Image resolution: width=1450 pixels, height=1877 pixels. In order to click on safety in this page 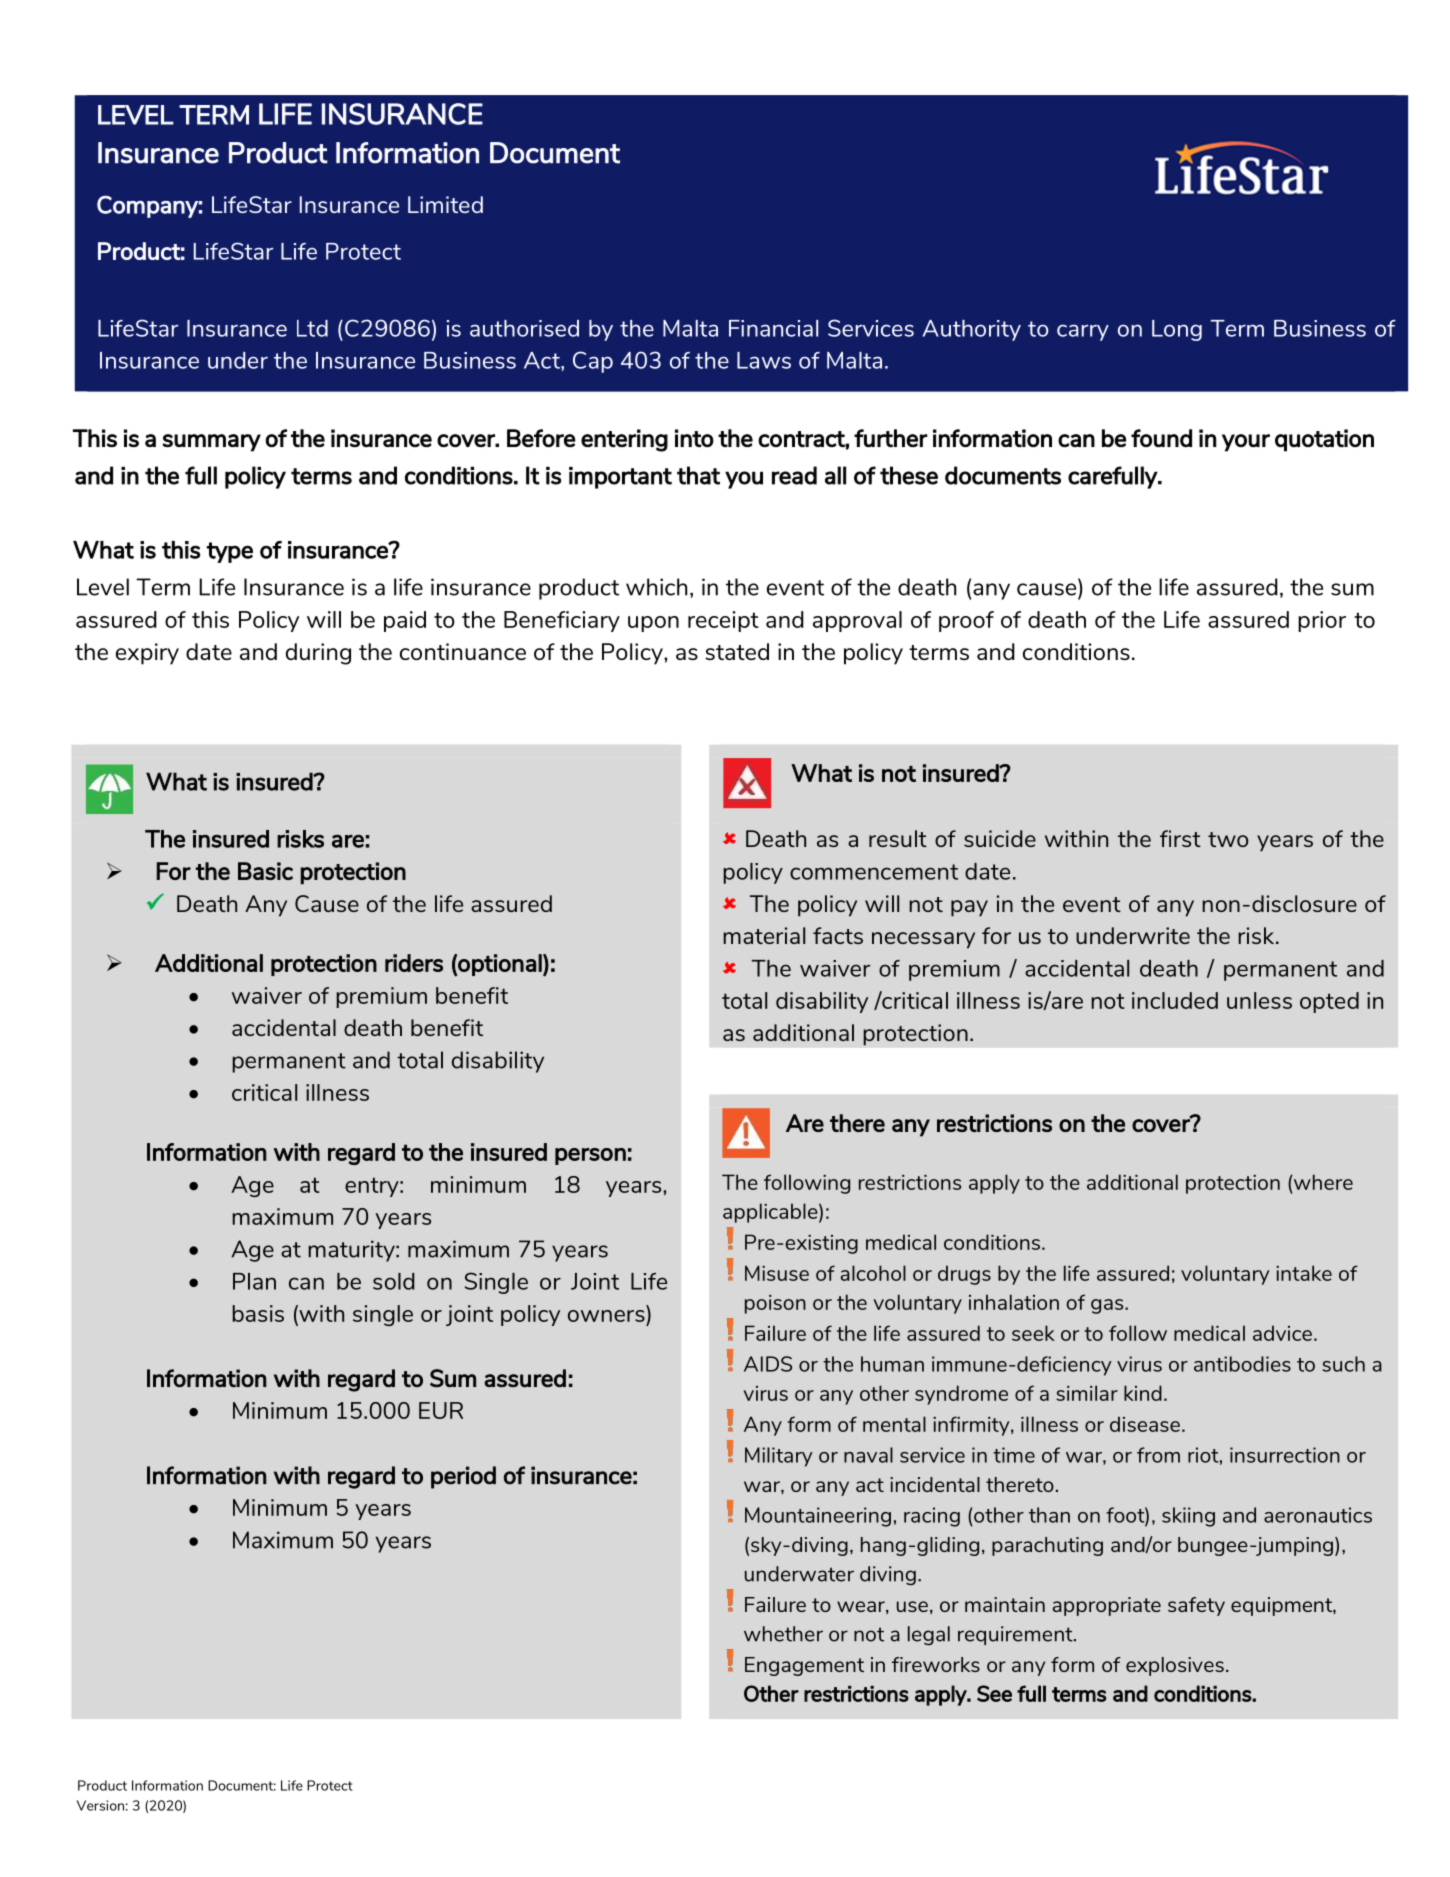, I will do `click(1196, 1606)`.
